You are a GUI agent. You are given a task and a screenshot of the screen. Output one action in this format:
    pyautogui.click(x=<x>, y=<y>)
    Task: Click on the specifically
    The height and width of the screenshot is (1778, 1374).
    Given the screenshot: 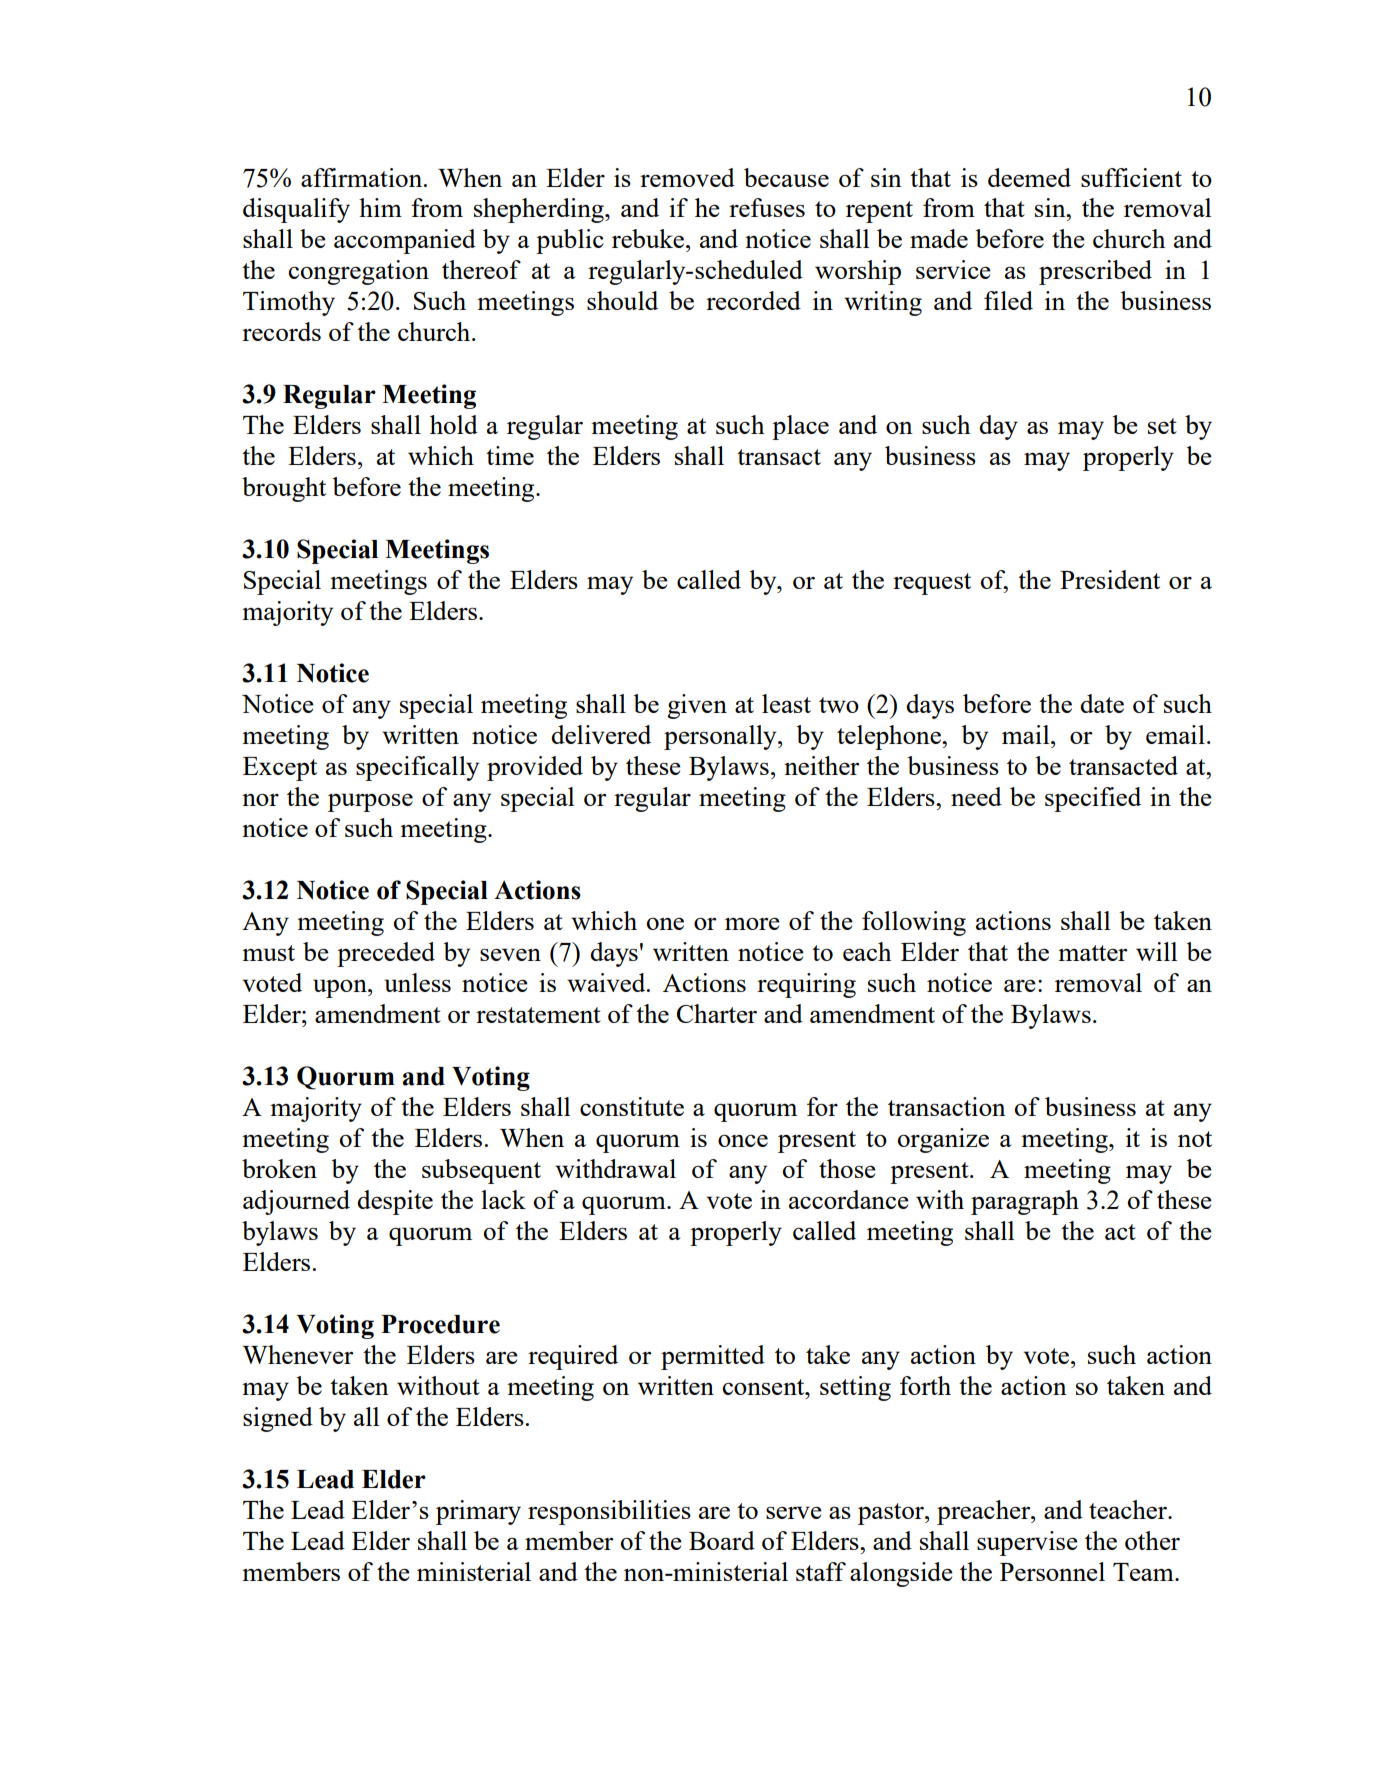 What is the action you would take?
    pyautogui.click(x=417, y=768)
